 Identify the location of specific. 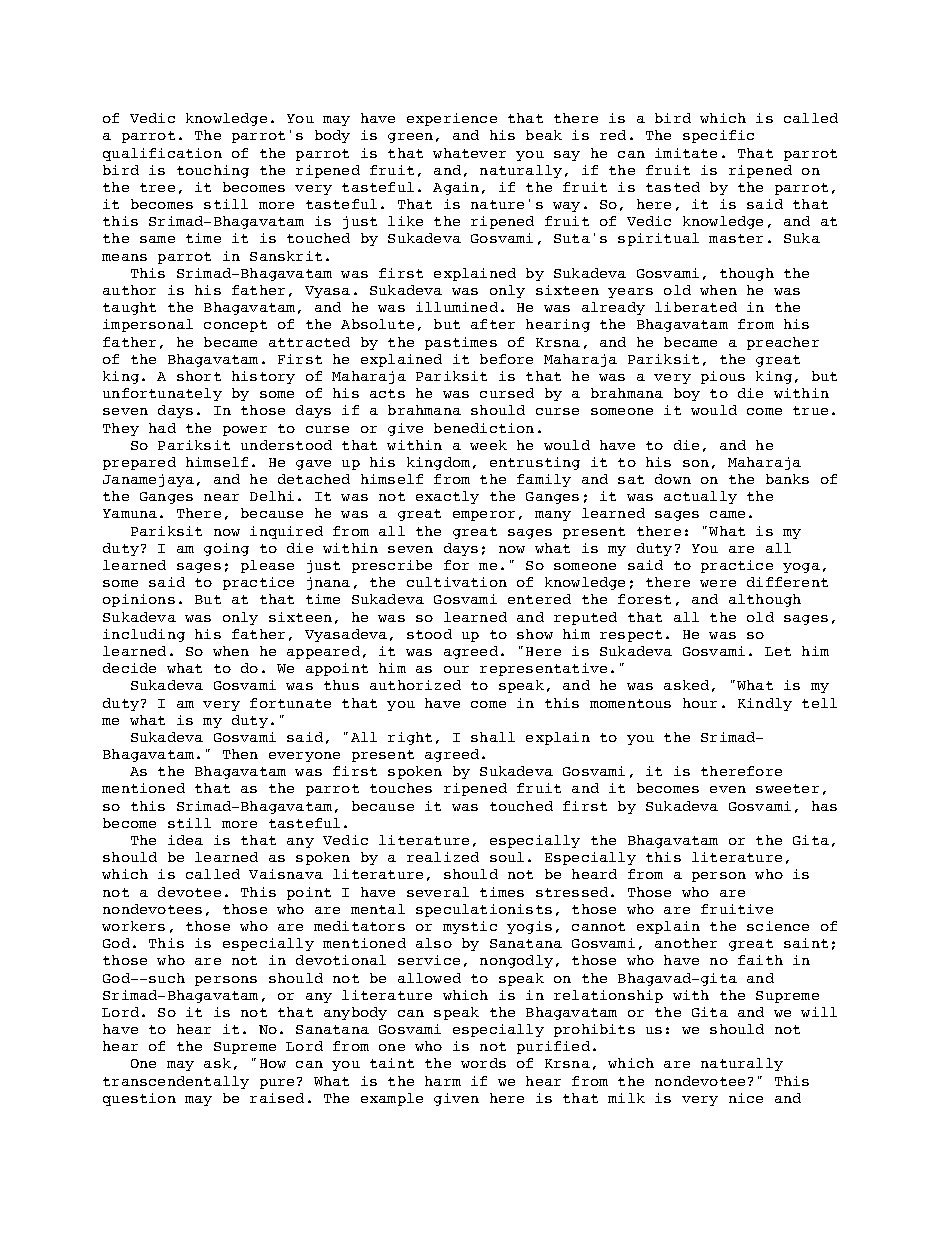
(718, 136).
